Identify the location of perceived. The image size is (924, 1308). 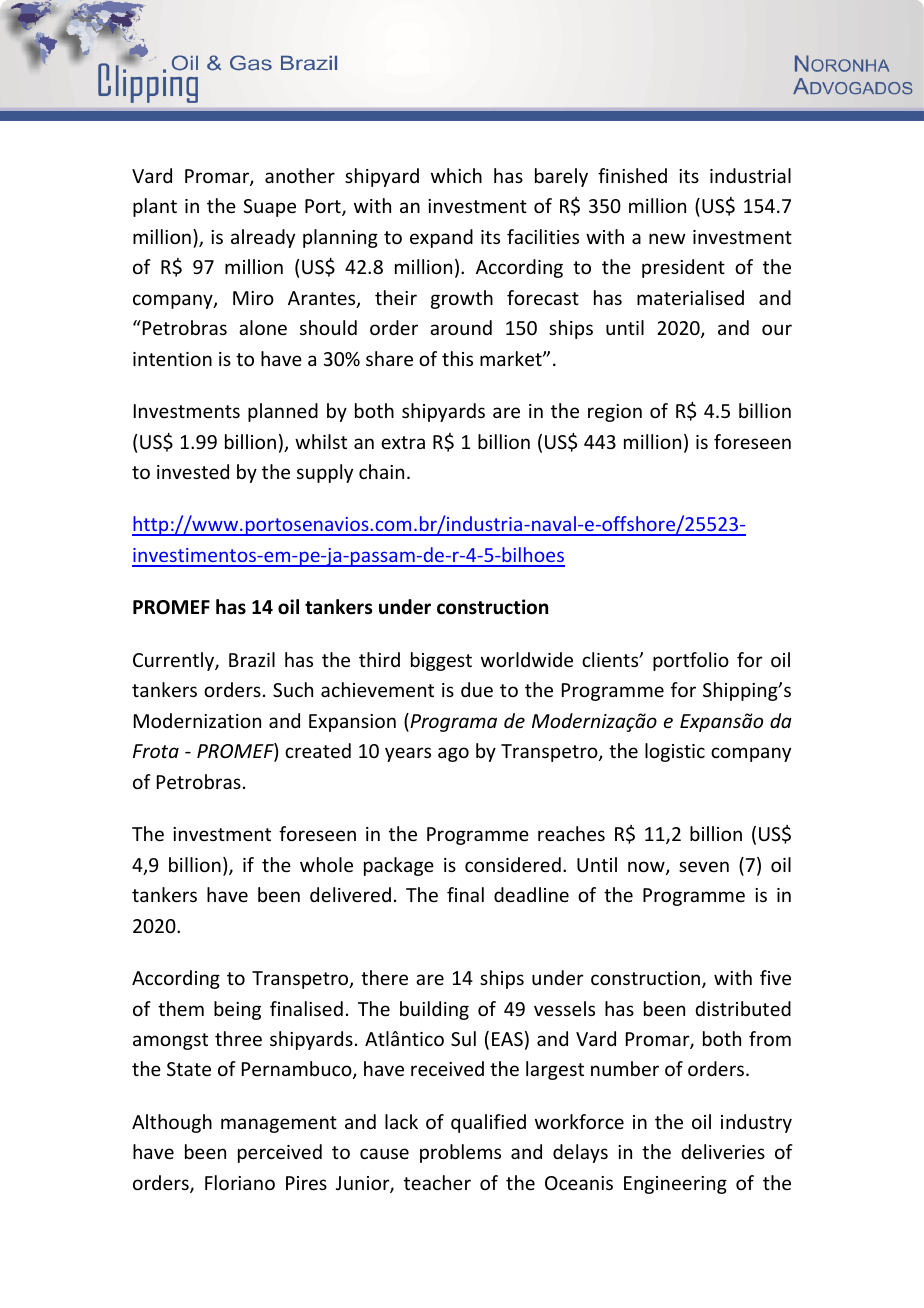
(280, 1153).
